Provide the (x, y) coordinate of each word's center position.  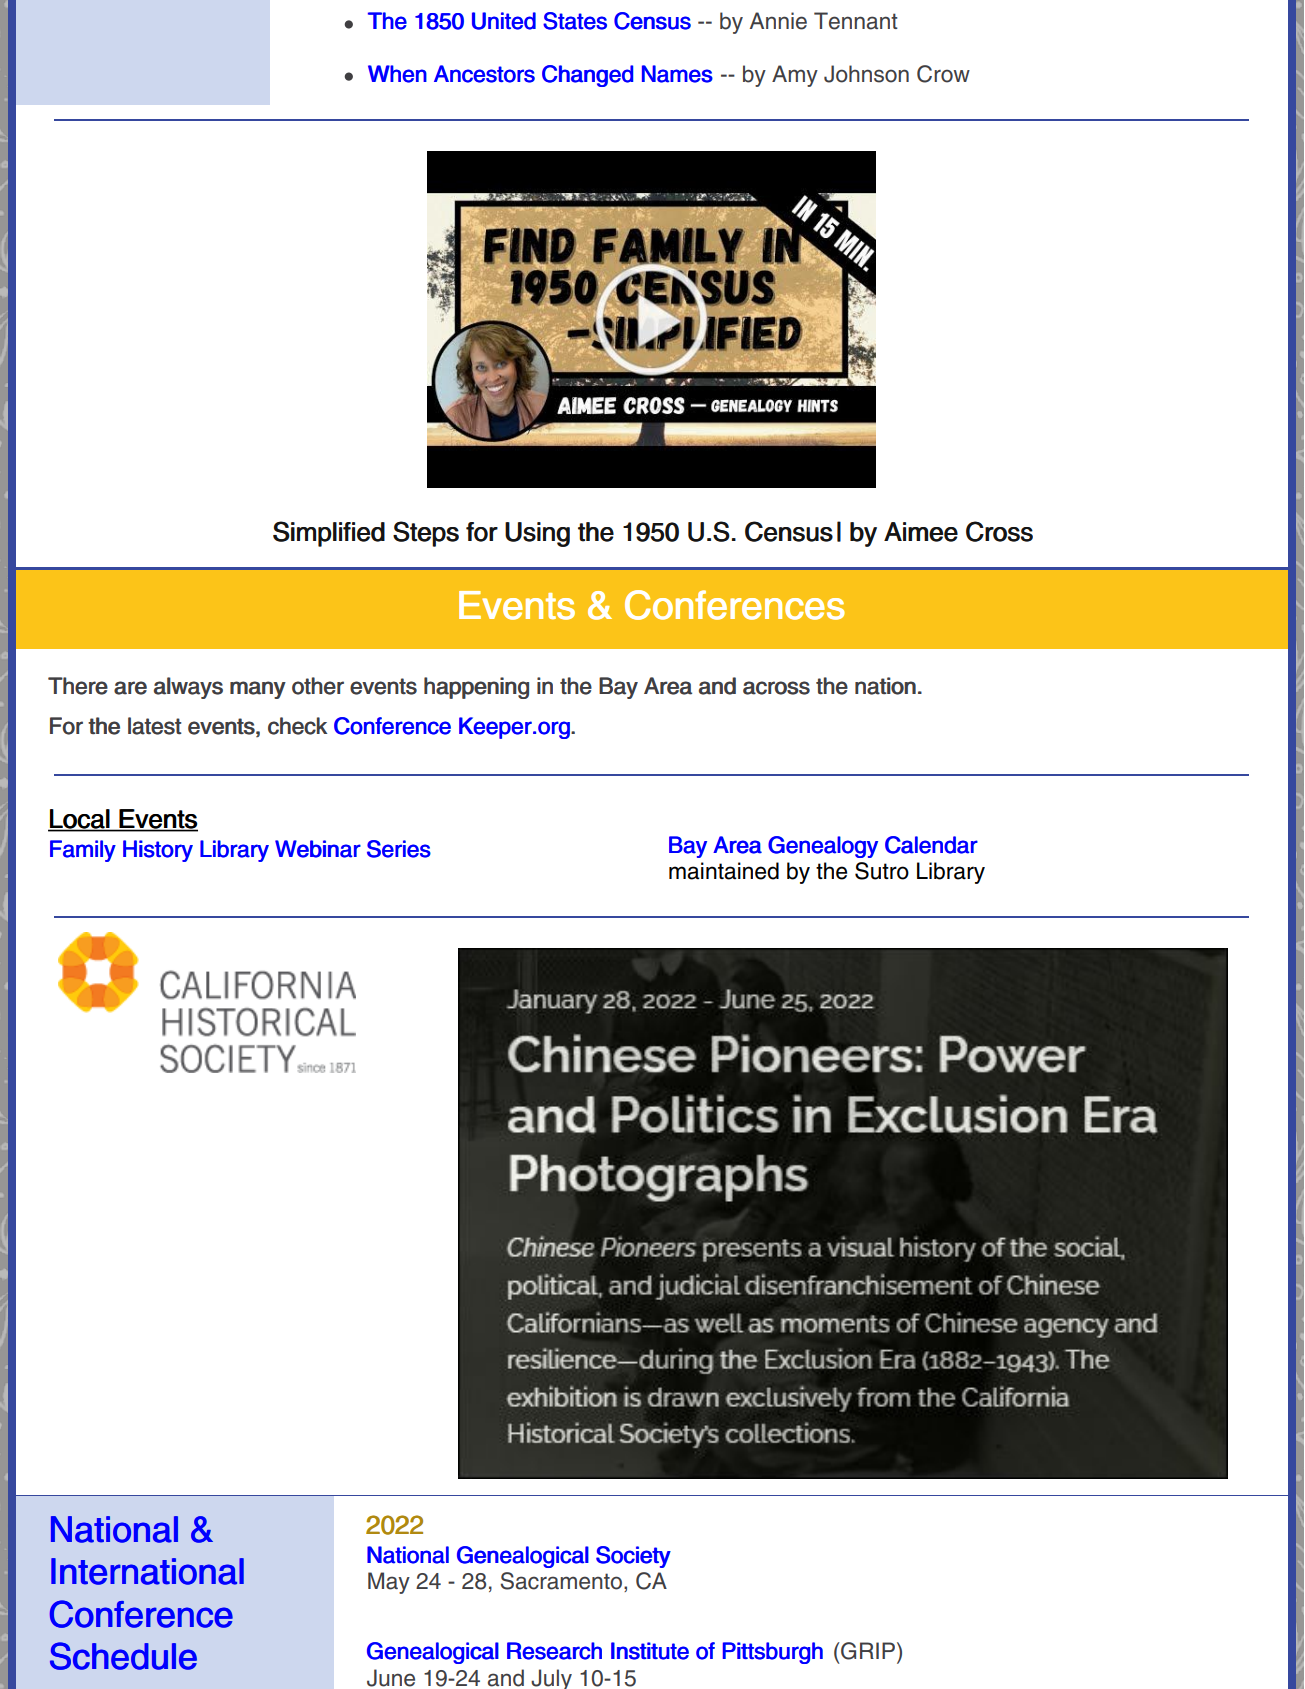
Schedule (123, 1656)
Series (399, 849)
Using (537, 534)
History (158, 851)
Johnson (866, 74)
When (397, 74)
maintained (724, 871)
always (188, 688)
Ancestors (484, 74)
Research (554, 1651)
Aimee (921, 532)
